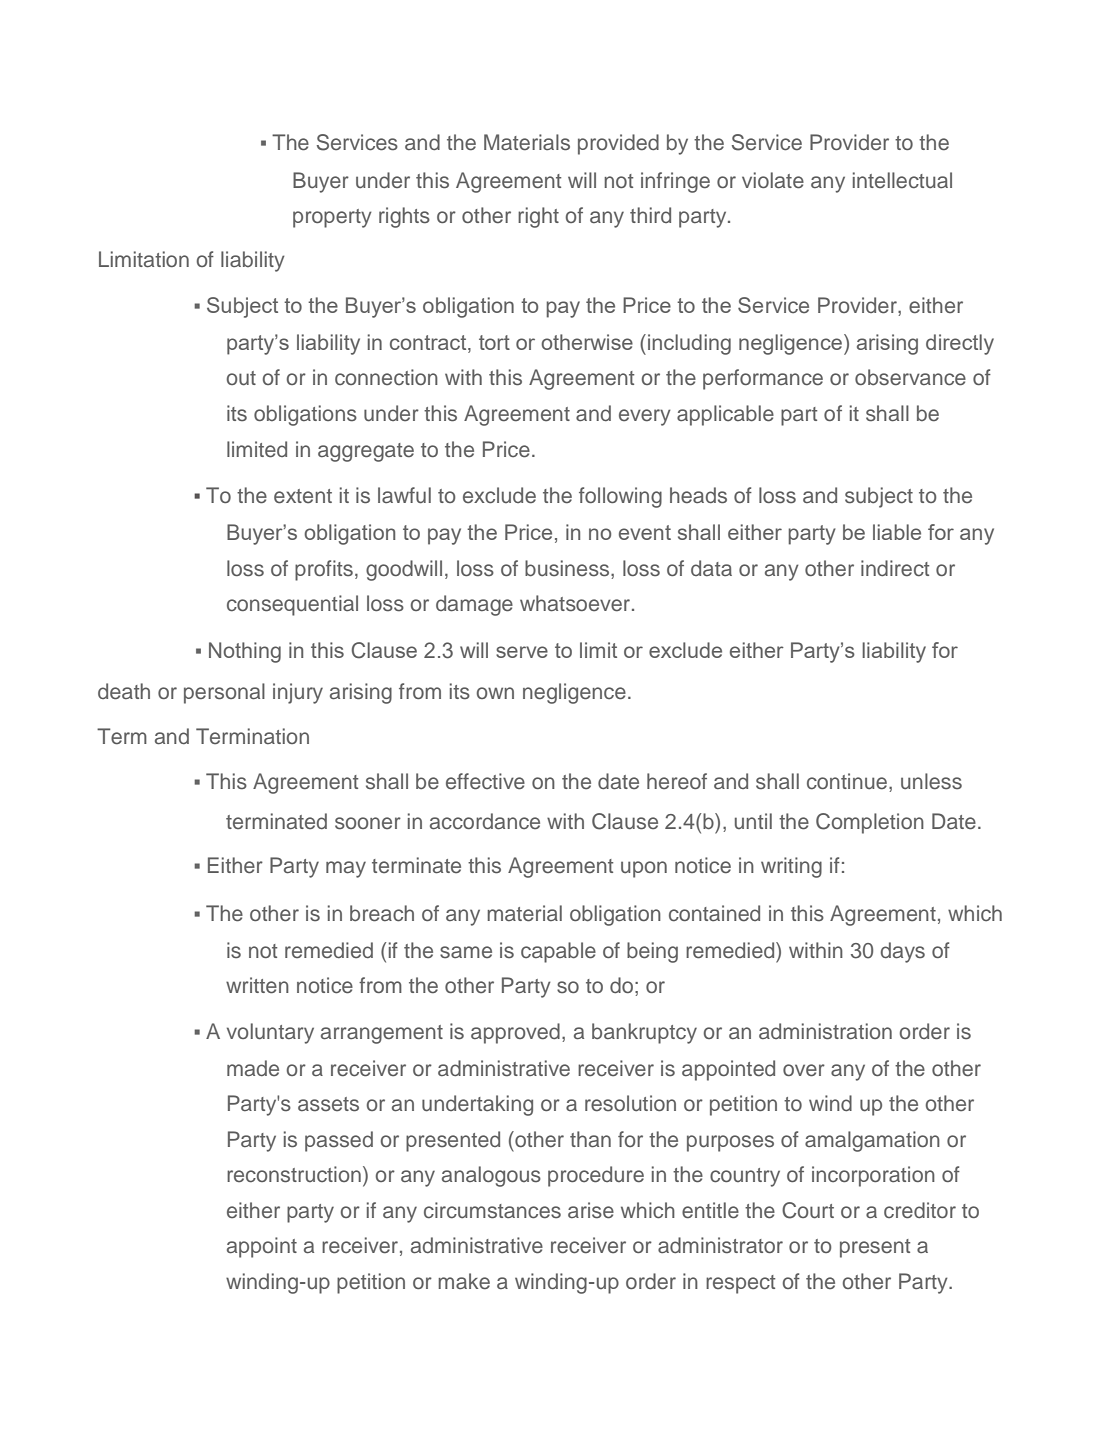 This image has height=1429, width=1104. Describe the element at coordinates (847, 781) in the image. I see `continue` at that location.
